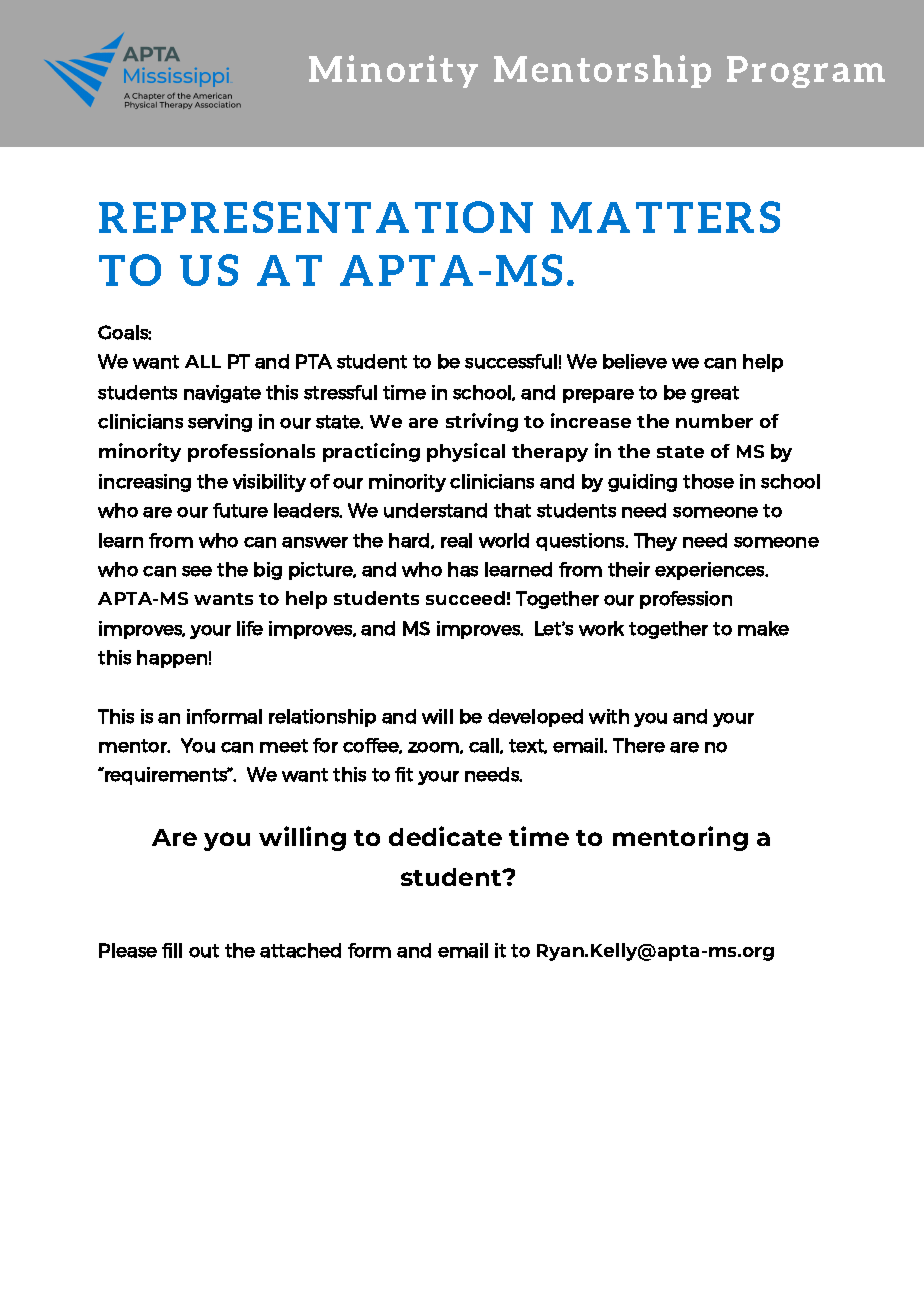 The height and width of the image is (1308, 924). What do you see at coordinates (445, 836) in the image?
I see `dedicate` at bounding box center [445, 836].
